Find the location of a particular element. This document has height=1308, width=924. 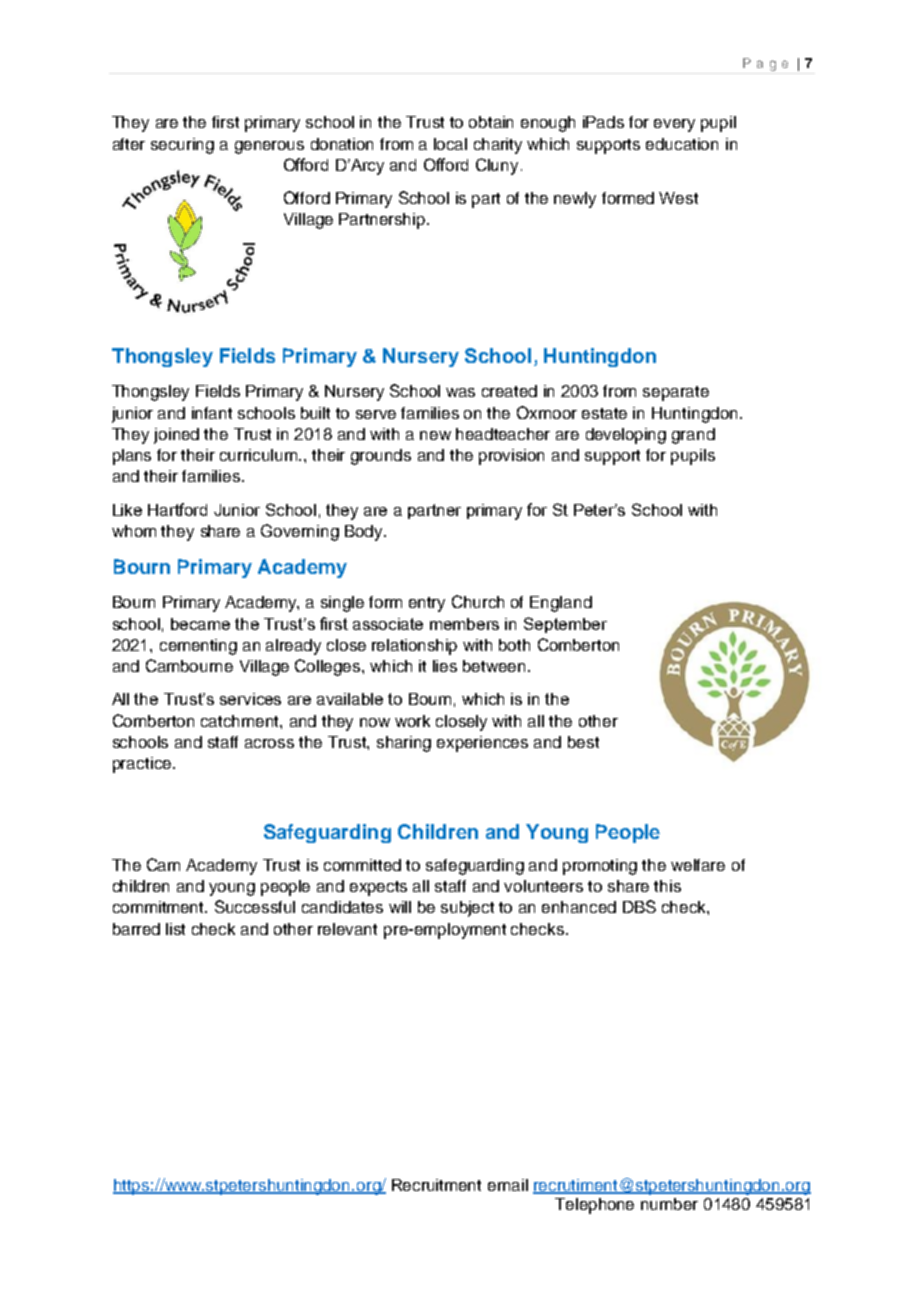

Recruitment is located at coordinates (436, 1185).
